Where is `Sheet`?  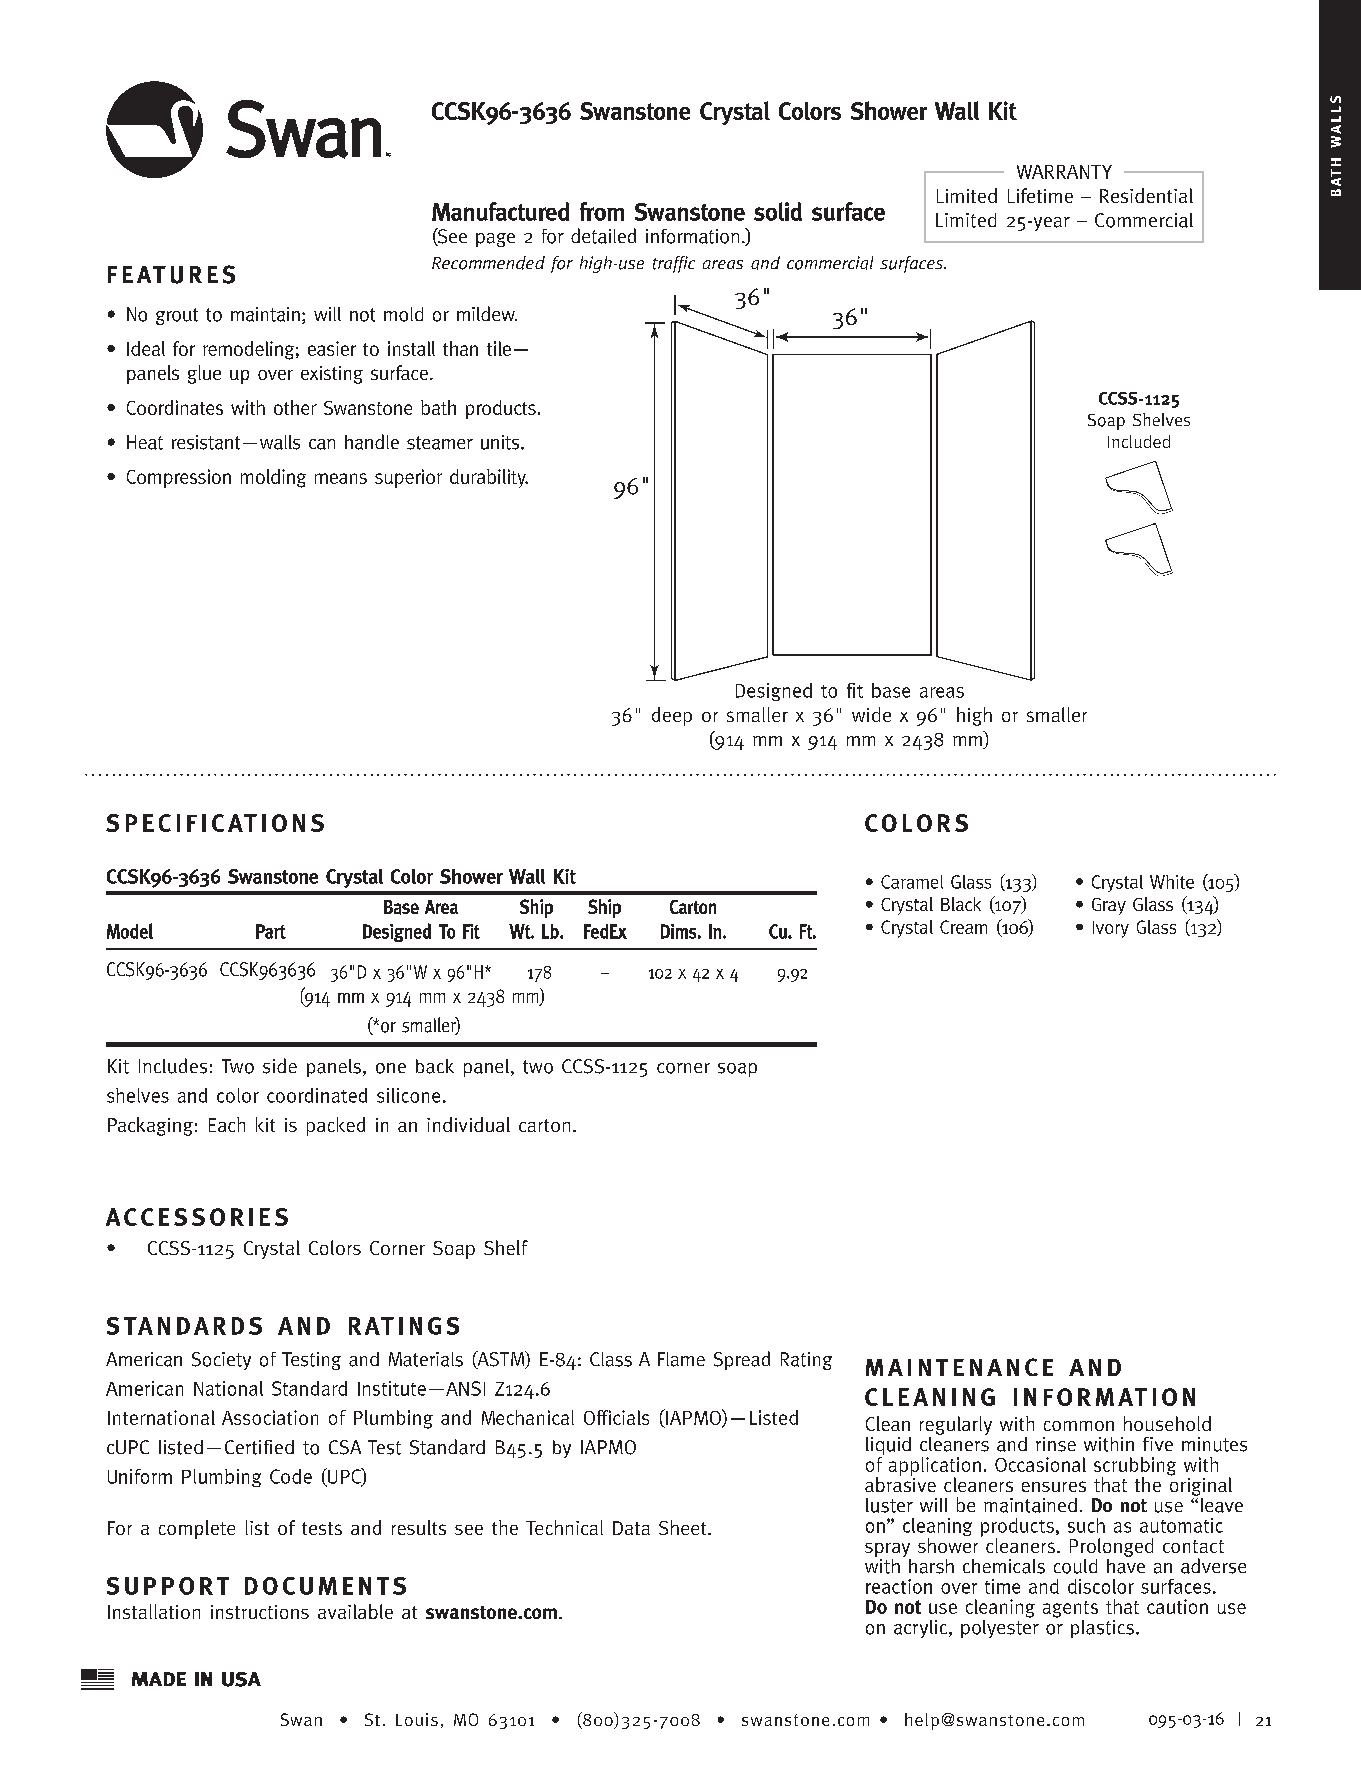 Sheet is located at coordinates (684, 1527).
